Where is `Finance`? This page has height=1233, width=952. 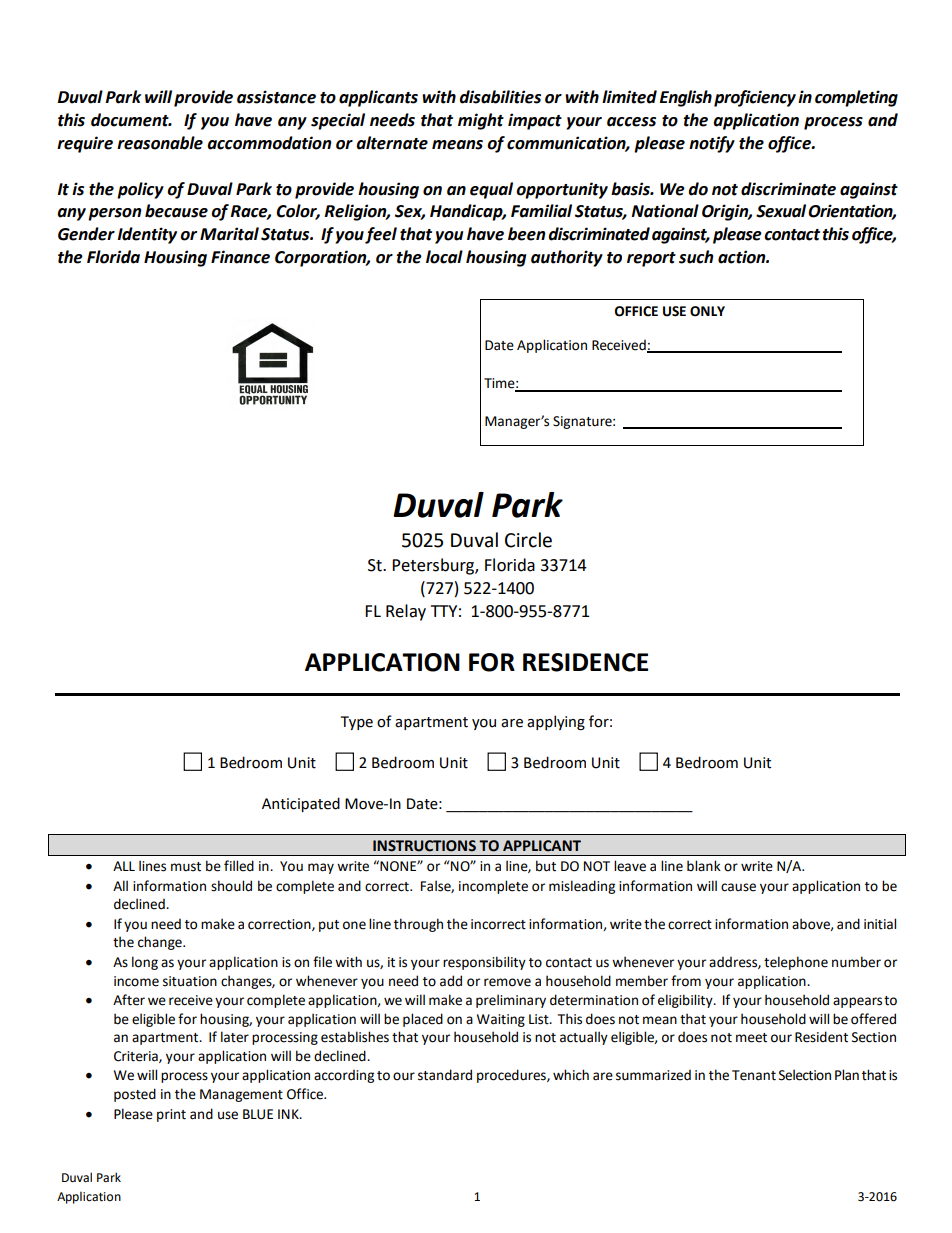
Finance is located at coordinates (240, 257).
